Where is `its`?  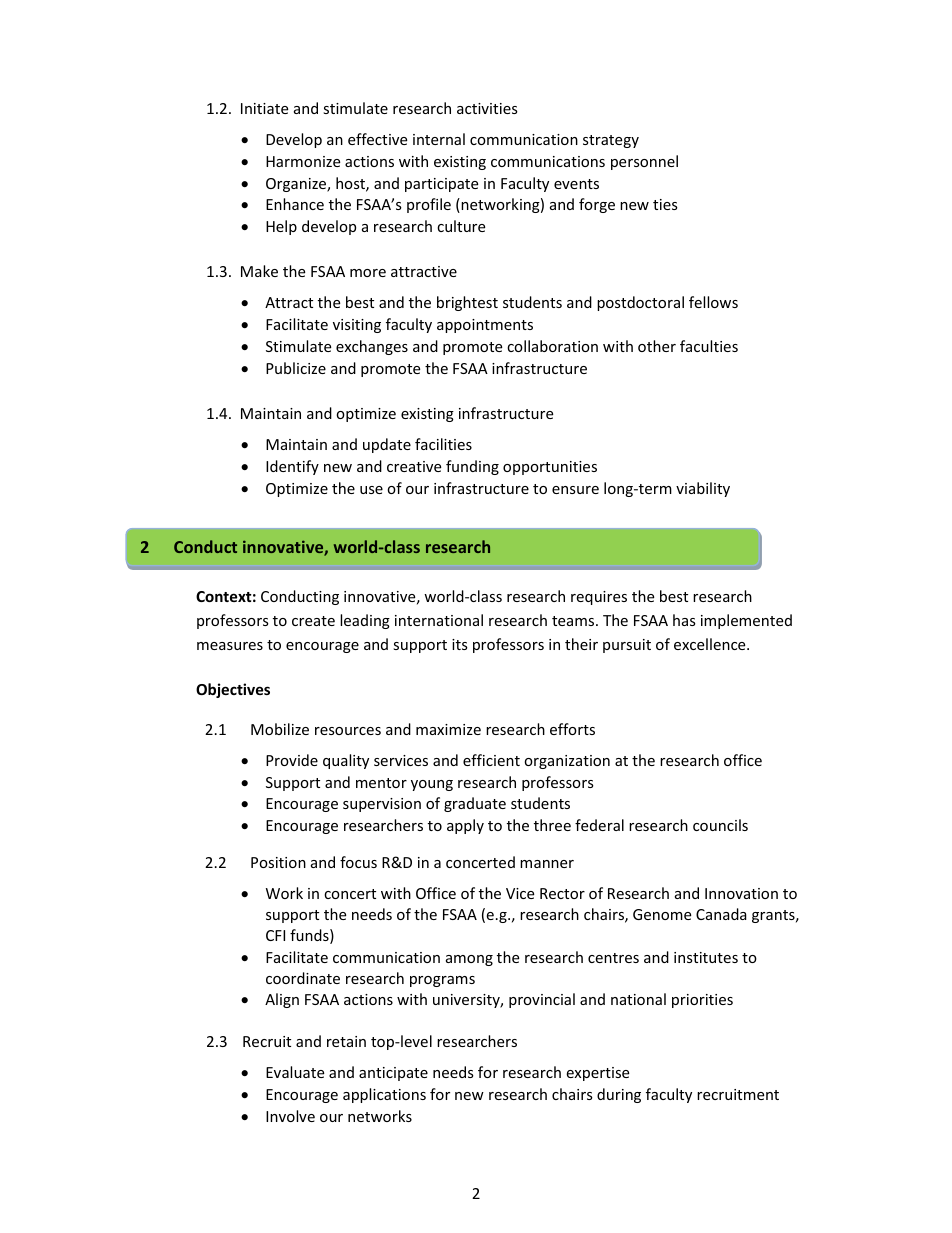 its is located at coordinates (460, 644).
